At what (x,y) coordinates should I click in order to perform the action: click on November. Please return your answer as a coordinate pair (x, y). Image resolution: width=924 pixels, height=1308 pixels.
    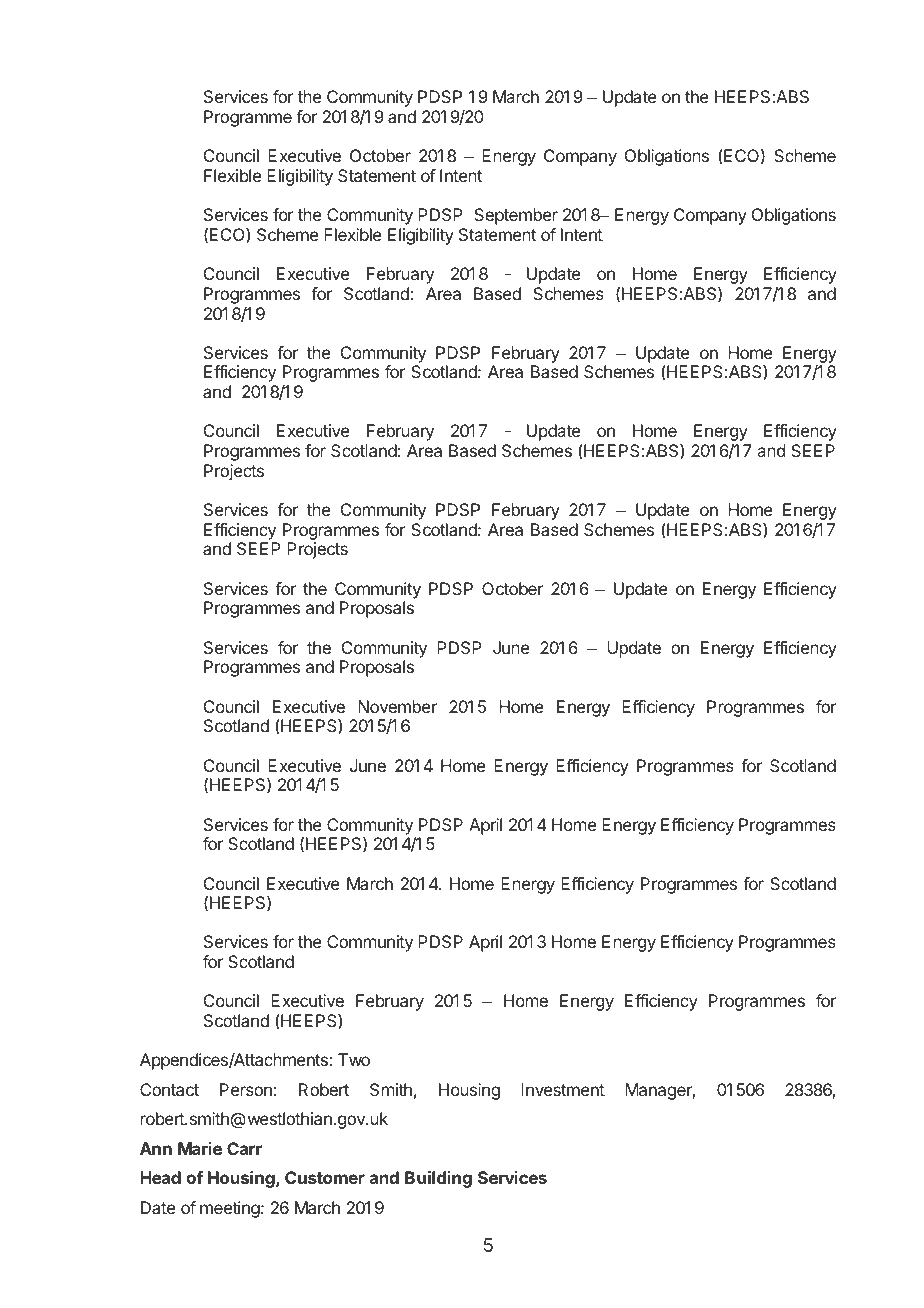
    Looking at the image, I should click on (397, 706).
